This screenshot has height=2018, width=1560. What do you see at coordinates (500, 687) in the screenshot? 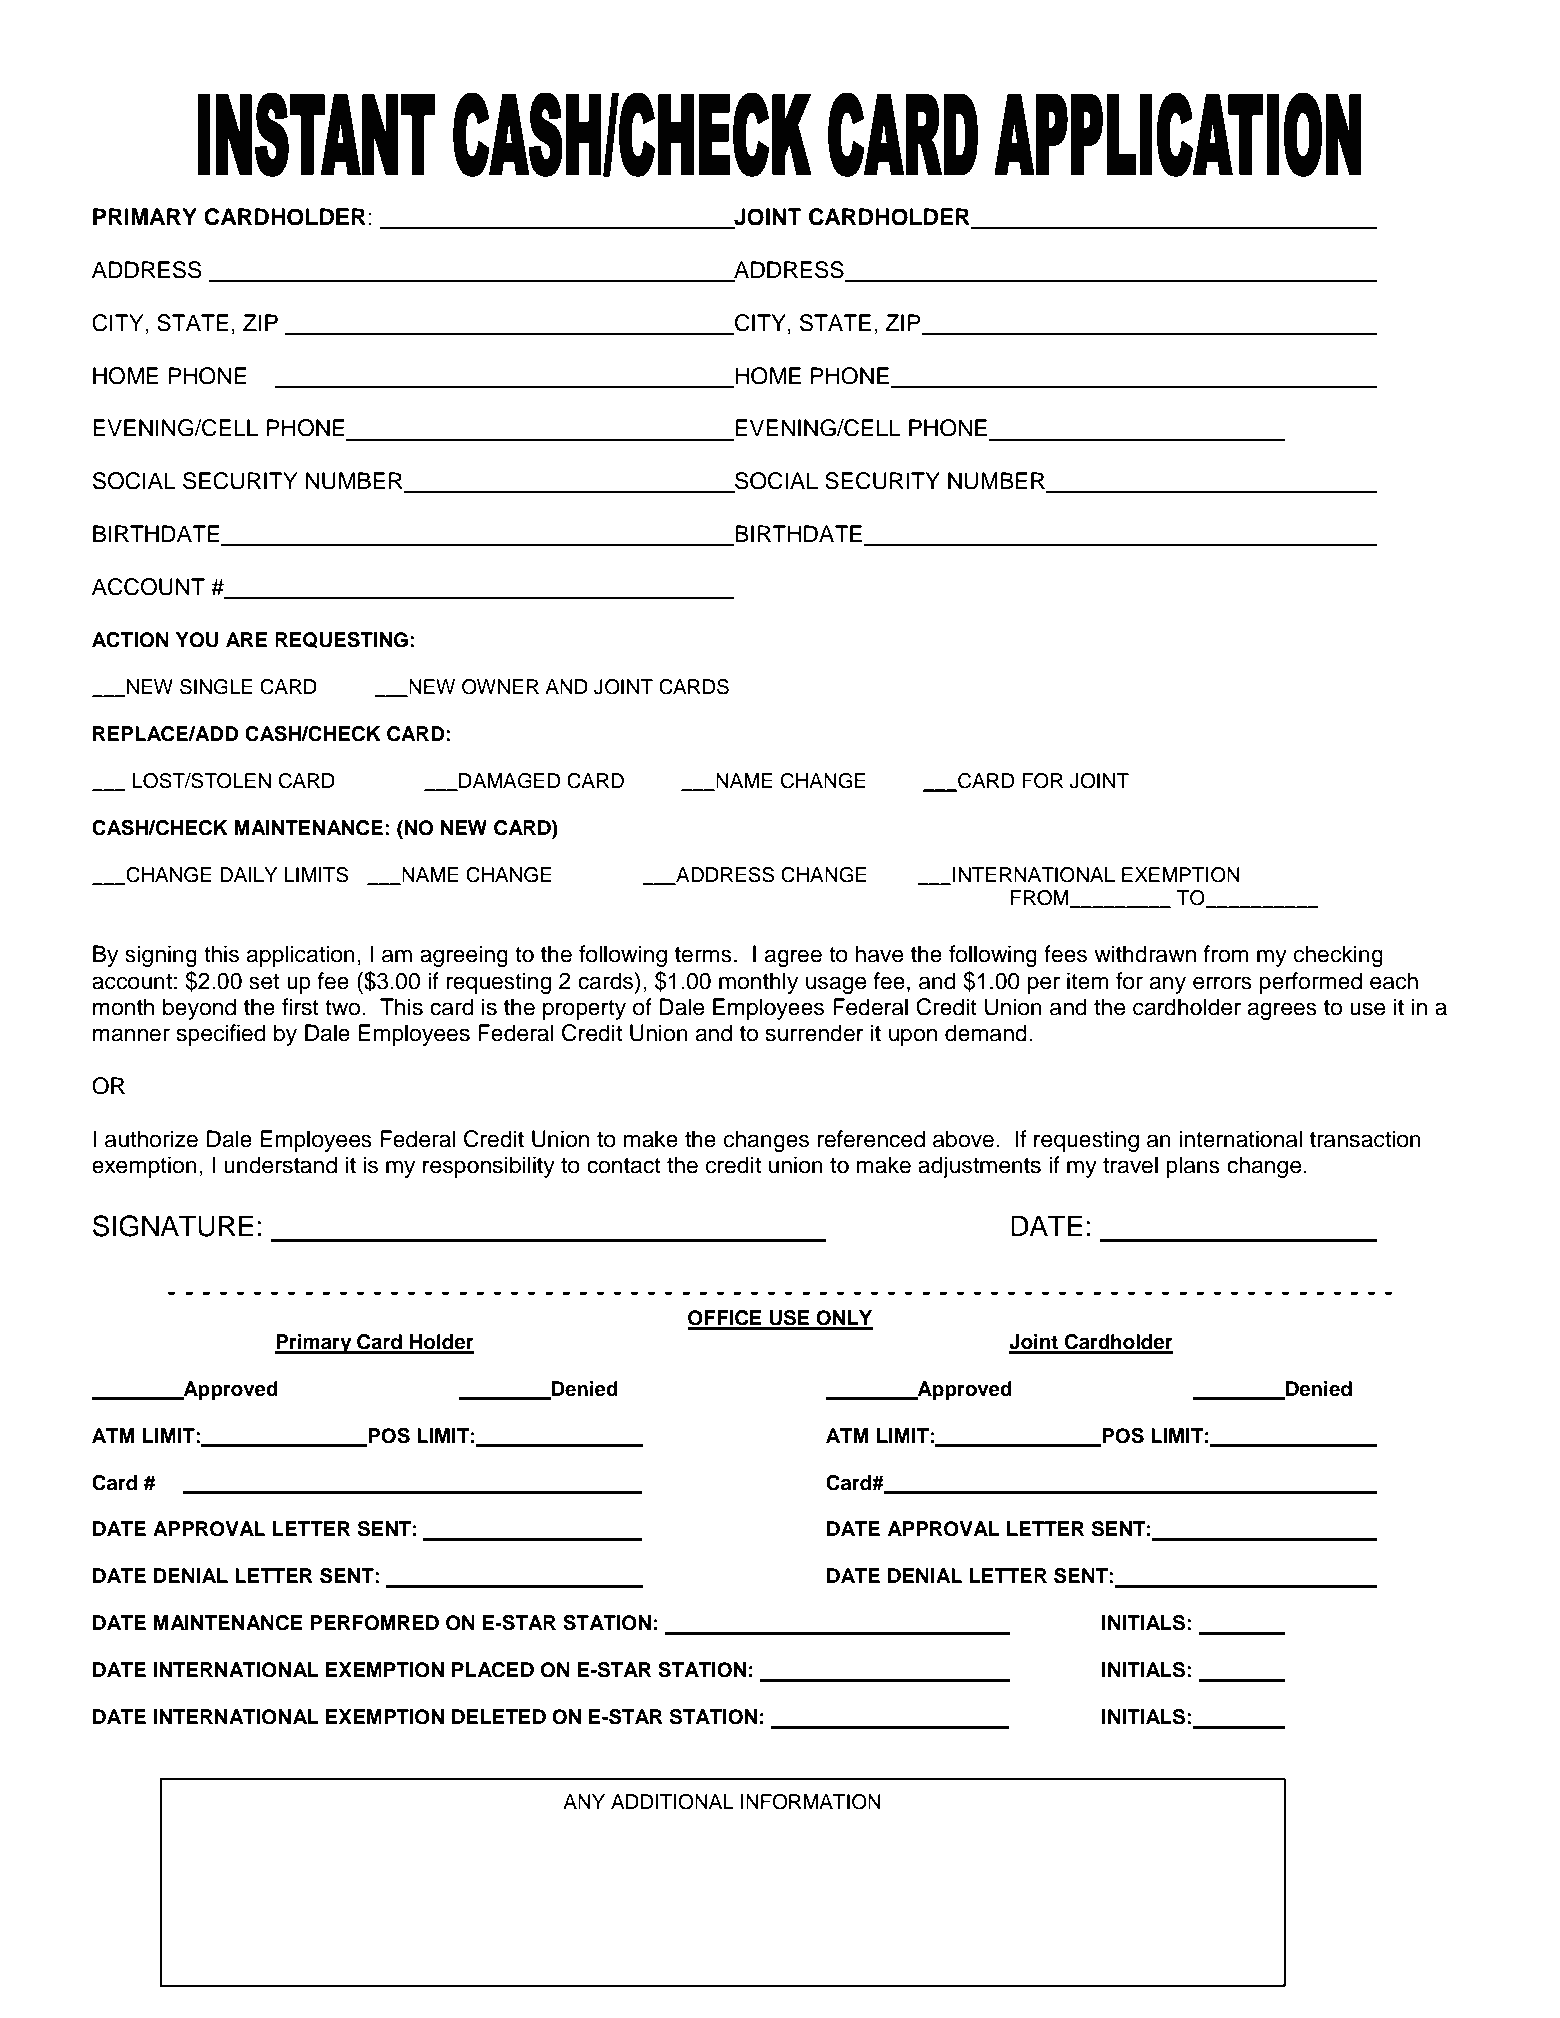
I see `OWNER` at bounding box center [500, 687].
